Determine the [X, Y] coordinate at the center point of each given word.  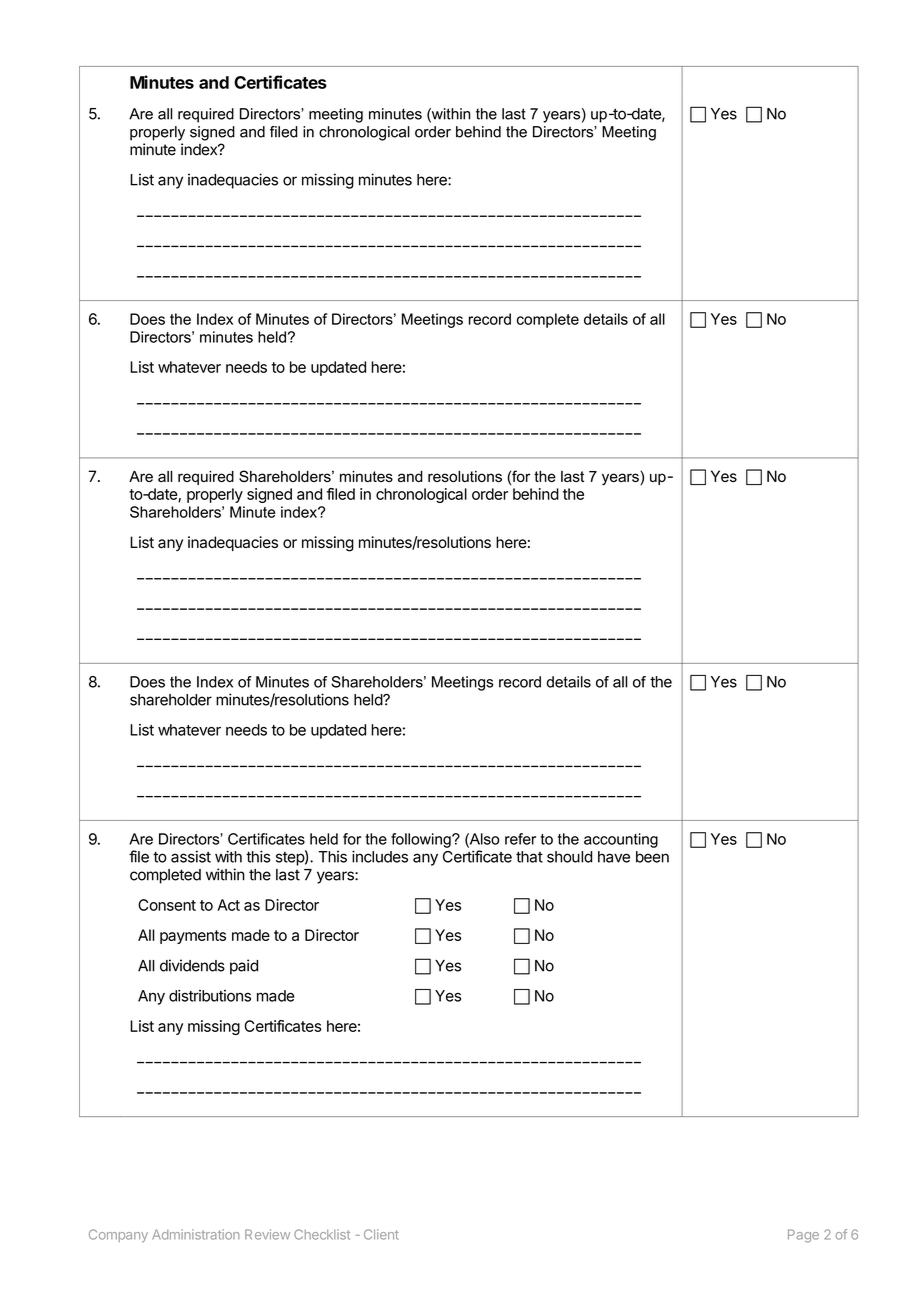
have [614, 857]
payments [193, 937]
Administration [195, 1234]
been [652, 857]
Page [803, 1236]
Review [267, 1234]
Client [381, 1234]
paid [244, 967]
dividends [192, 965]
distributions [210, 996]
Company [118, 1235]
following [422, 840]
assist [191, 856]
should [570, 857]
